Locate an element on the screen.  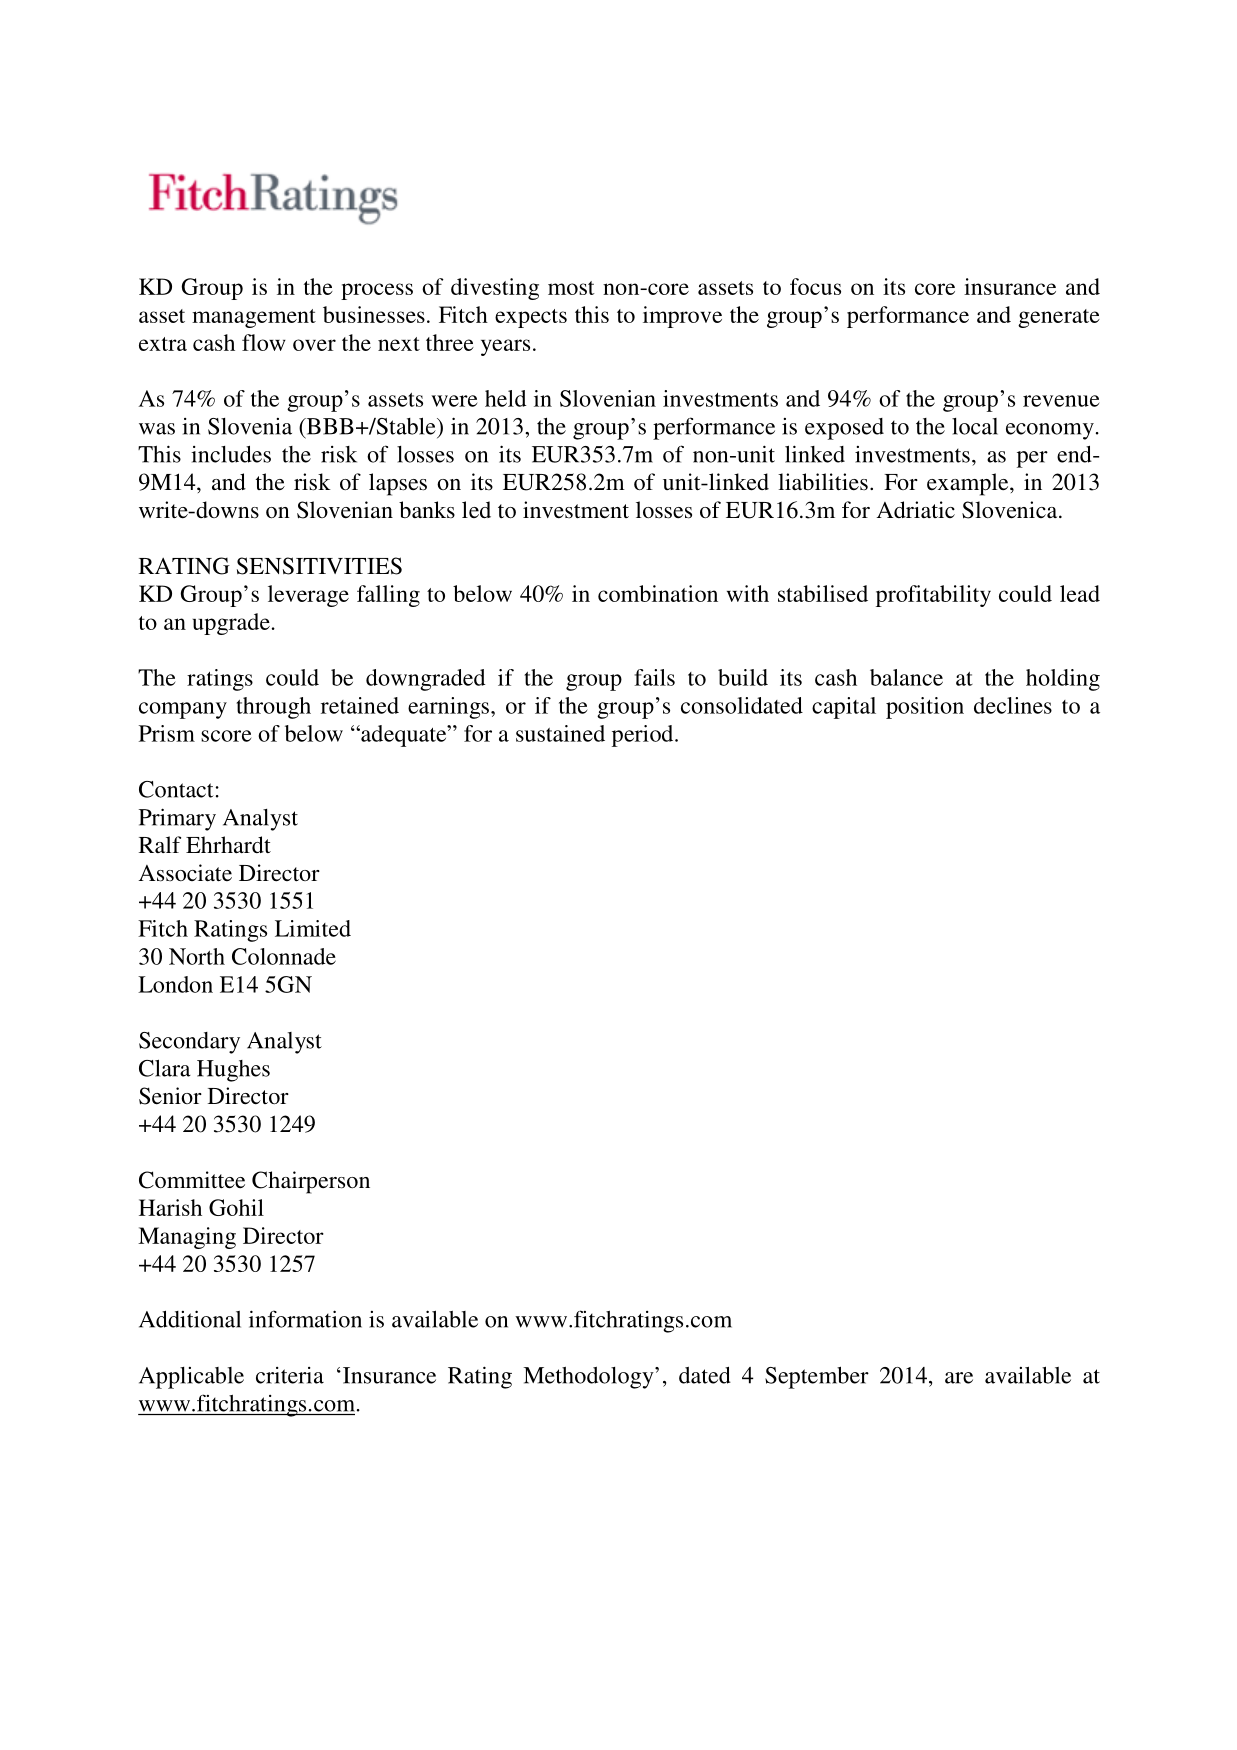
London is located at coordinates (175, 984).
